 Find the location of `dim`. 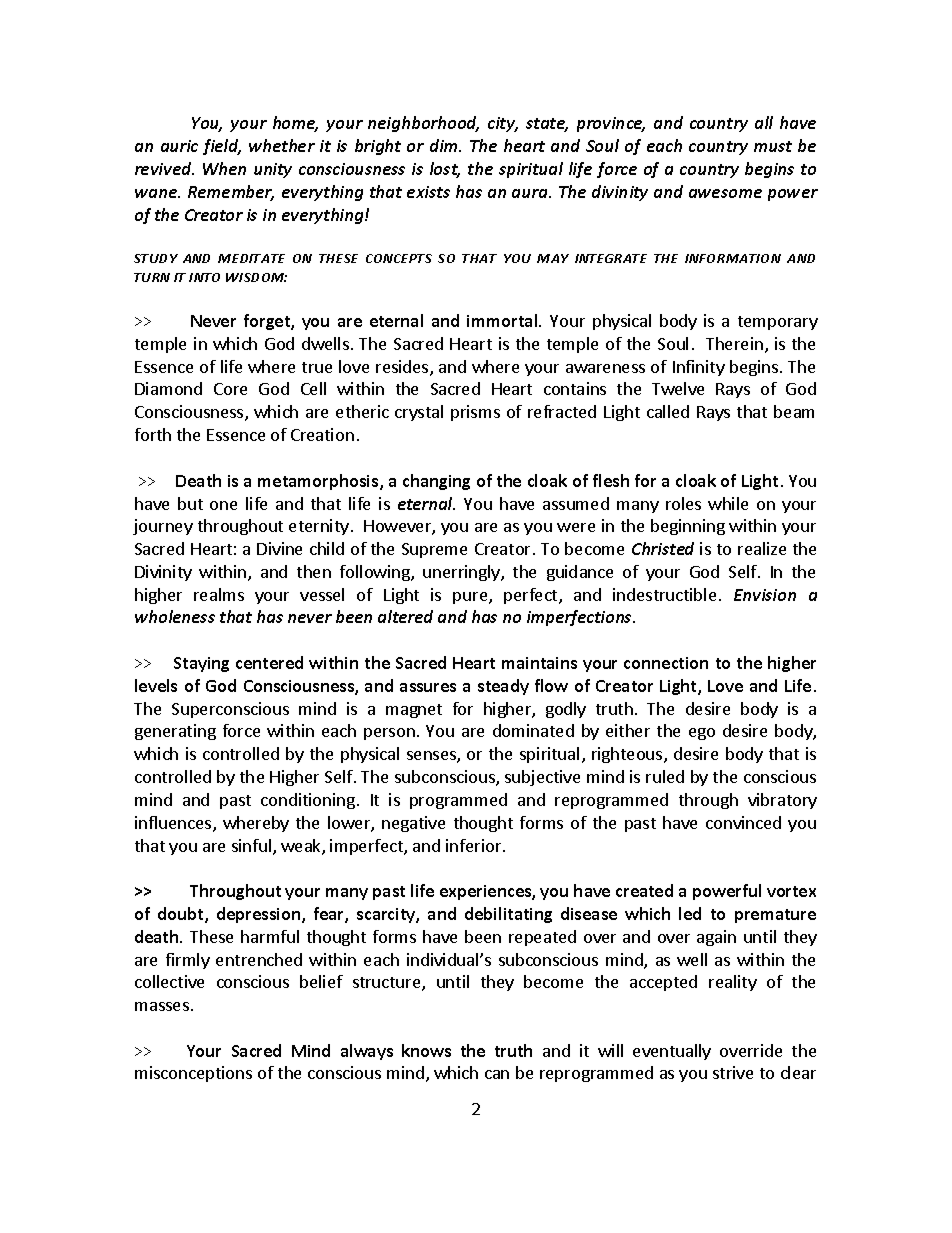

dim is located at coordinates (445, 145).
